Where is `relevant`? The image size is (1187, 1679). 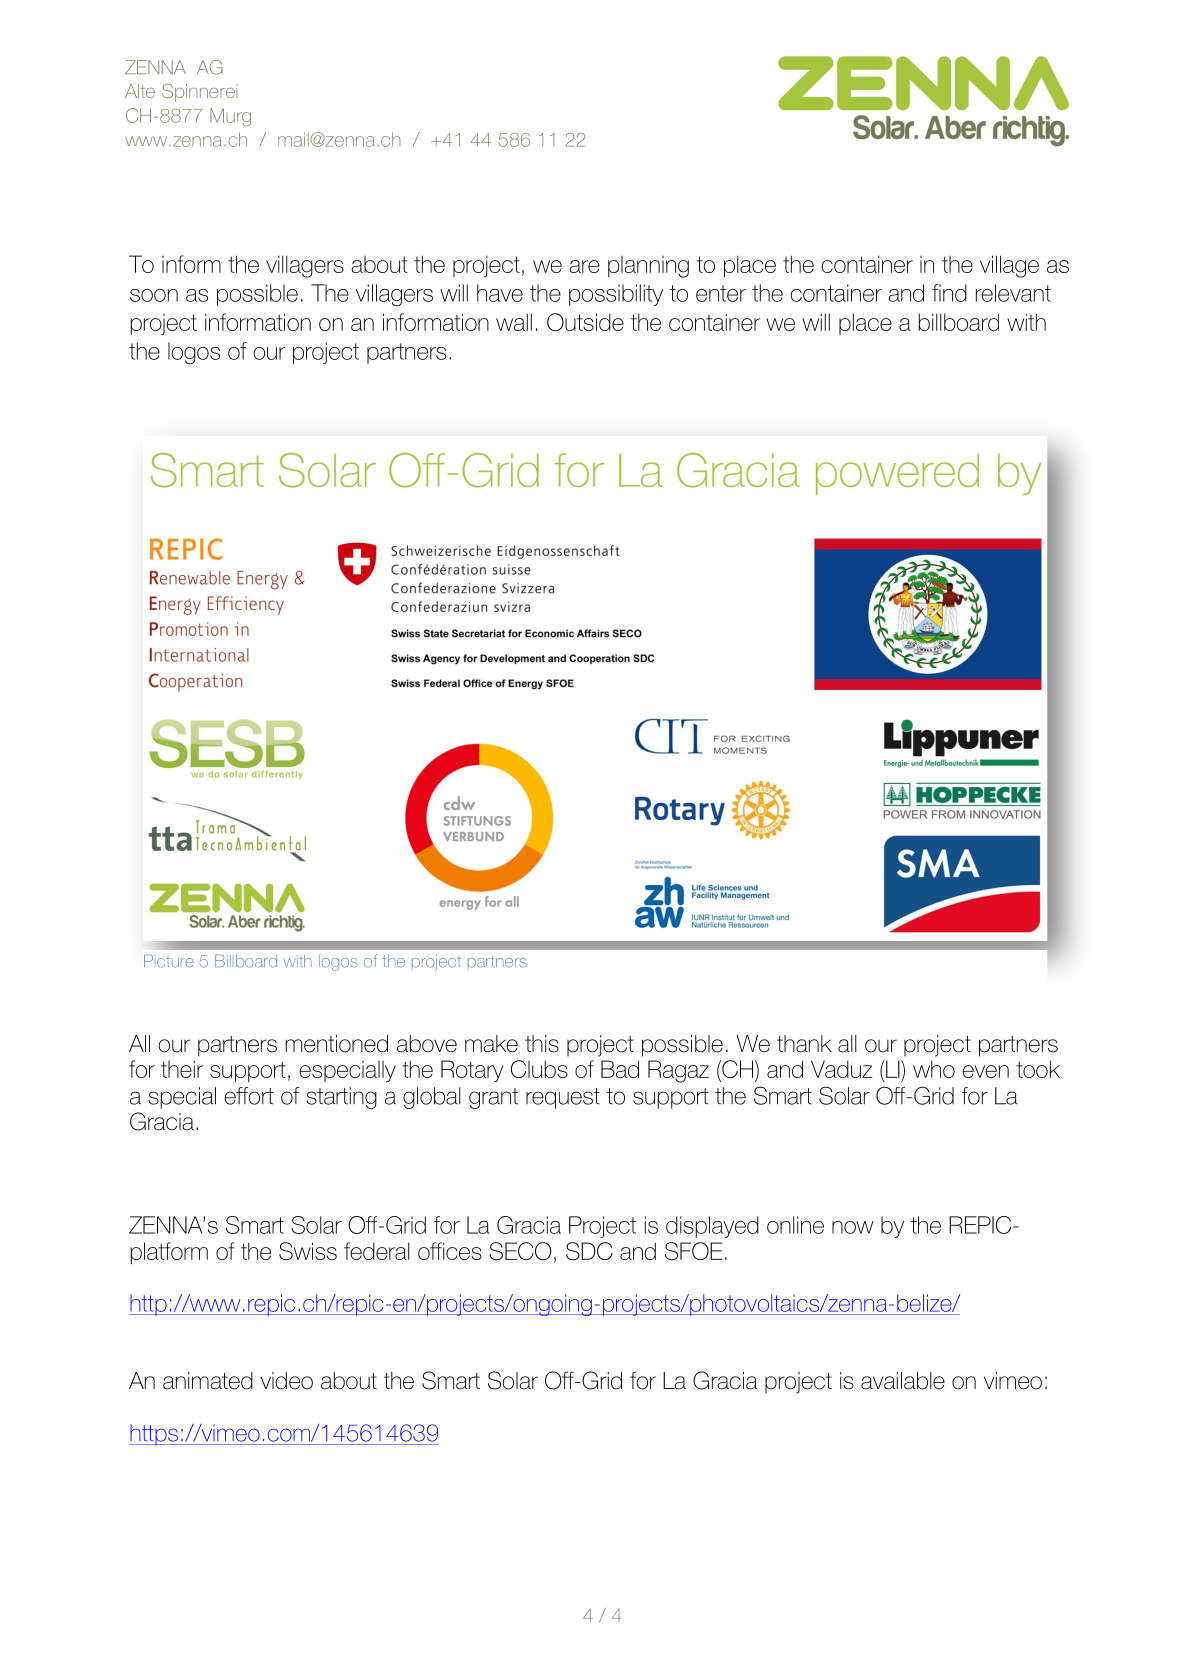 relevant is located at coordinates (1013, 293).
